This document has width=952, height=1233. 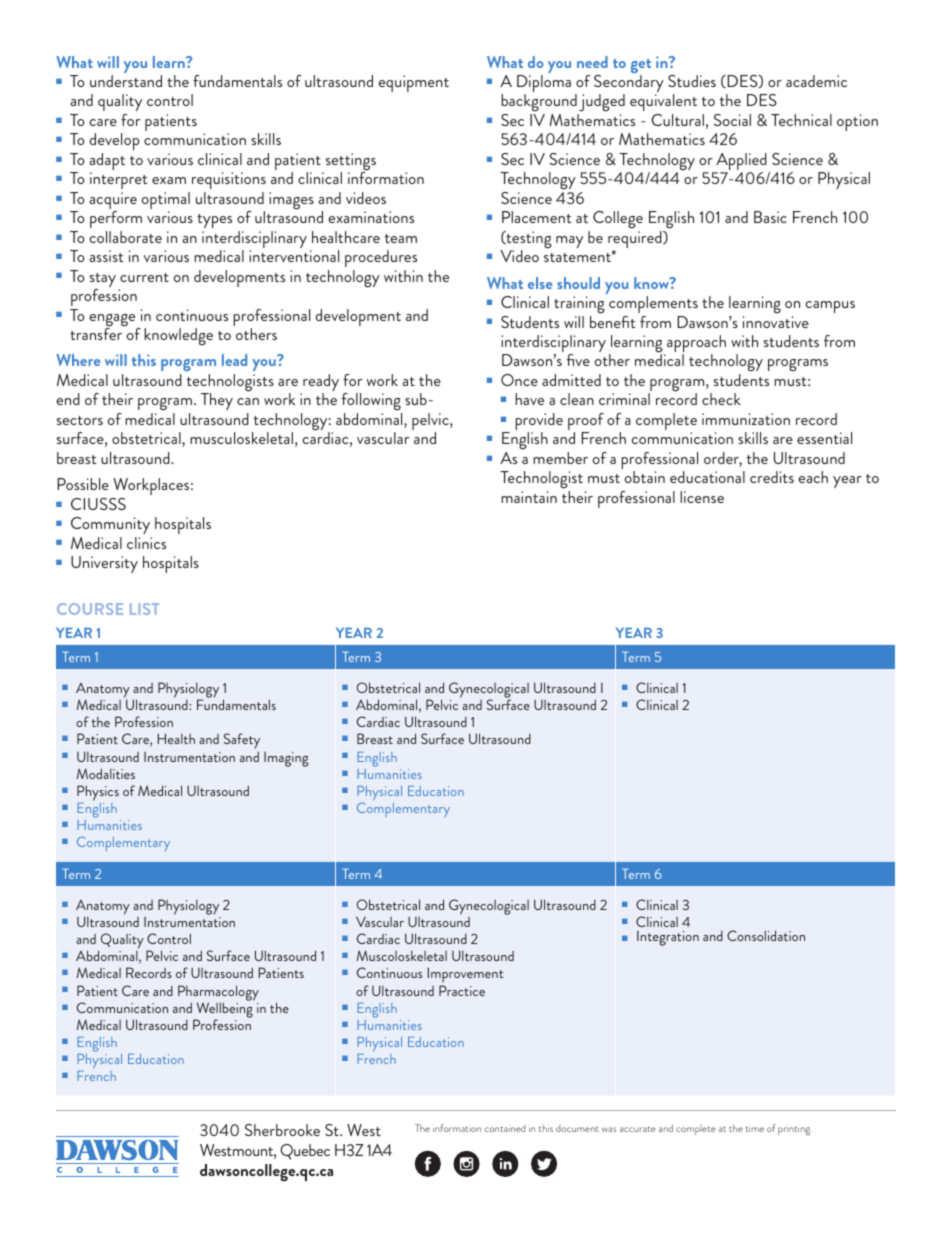 What do you see at coordinates (776, 322) in the document?
I see `innovative` at bounding box center [776, 322].
